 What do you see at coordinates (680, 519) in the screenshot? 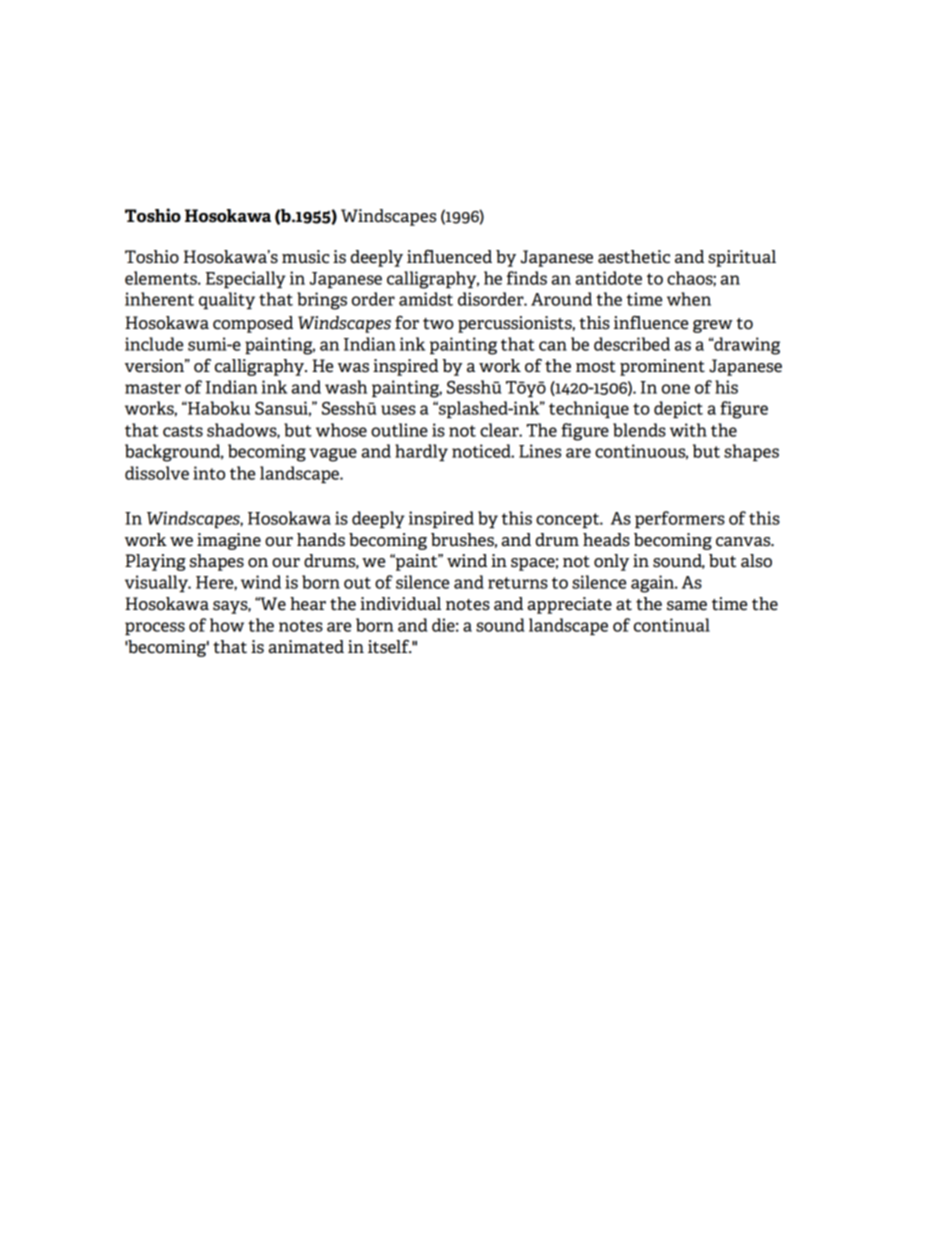
I see `performers` at bounding box center [680, 519].
